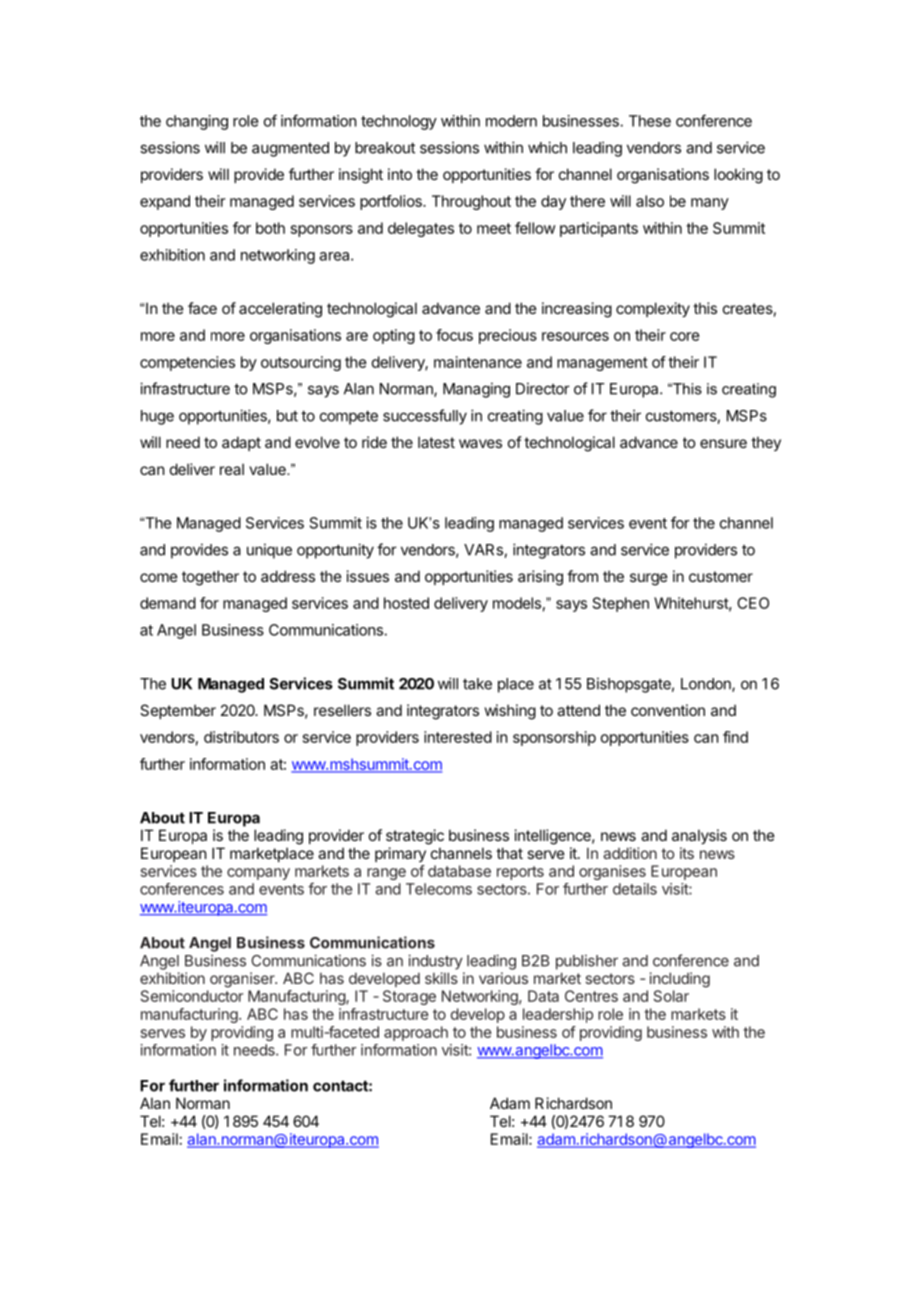 This page has width=924, height=1308. Describe the element at coordinates (511, 121) in the page. I see `modern` at that location.
